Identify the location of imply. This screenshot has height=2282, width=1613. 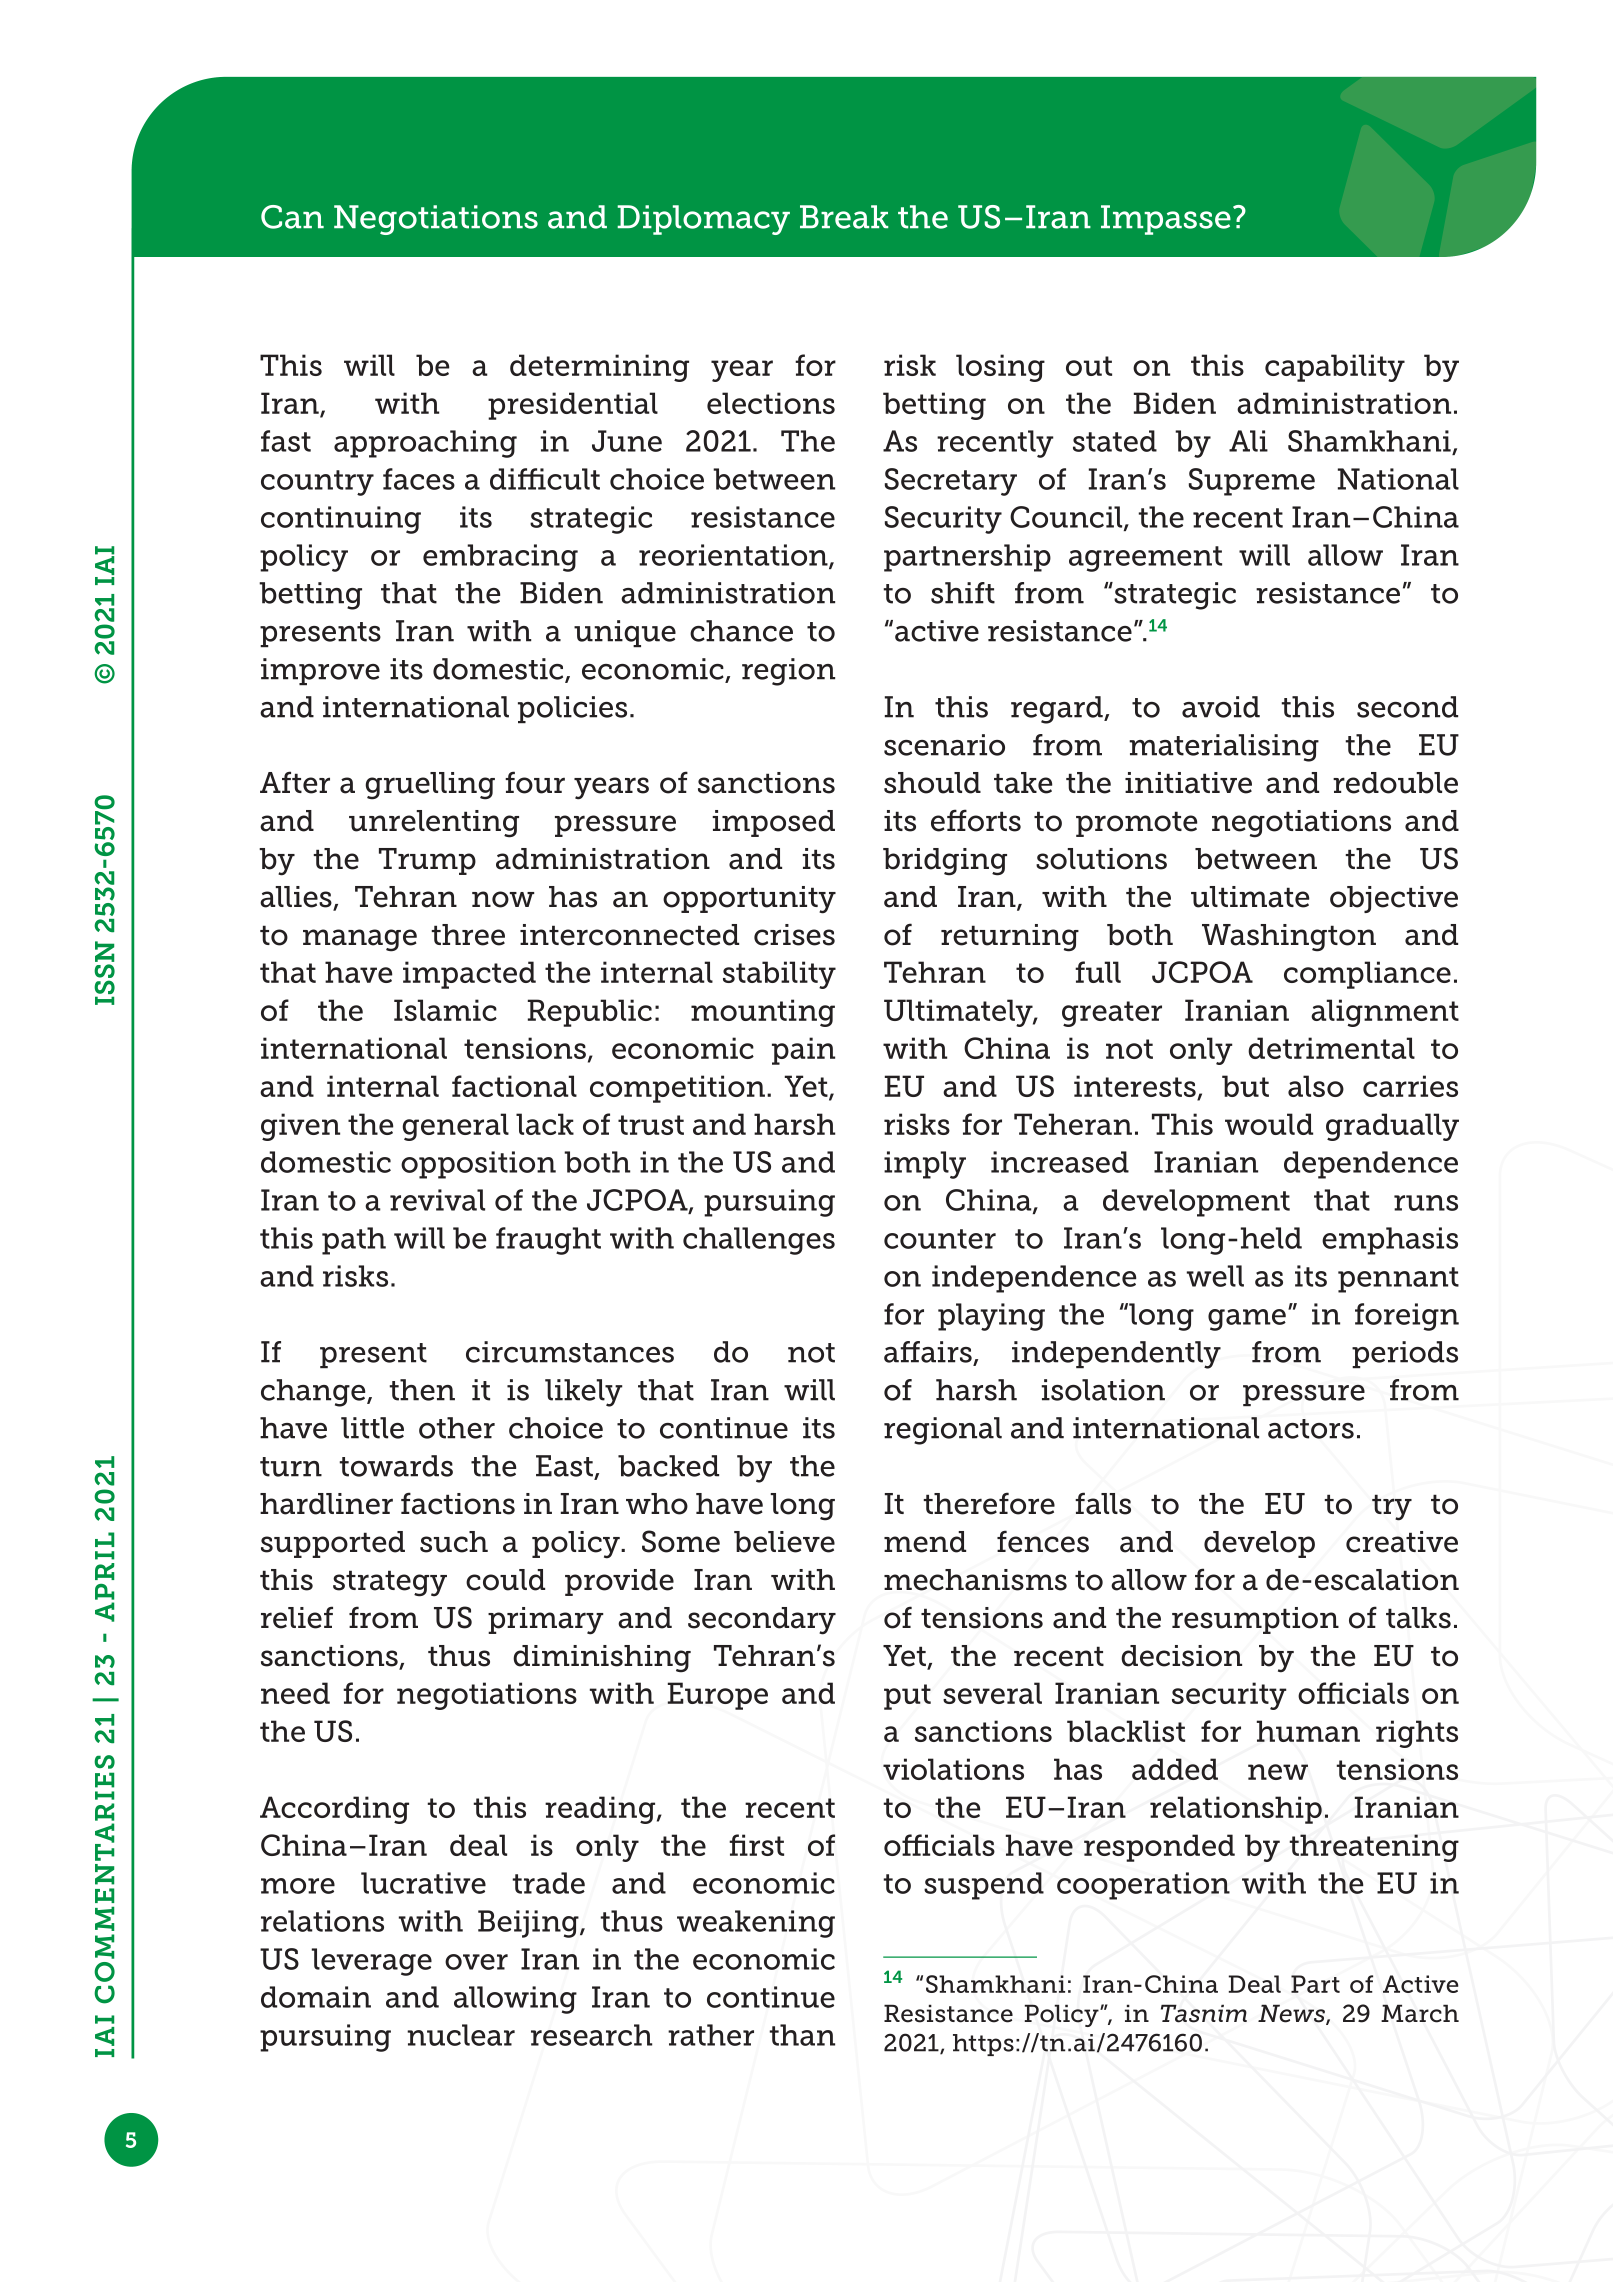
(925, 1165).
